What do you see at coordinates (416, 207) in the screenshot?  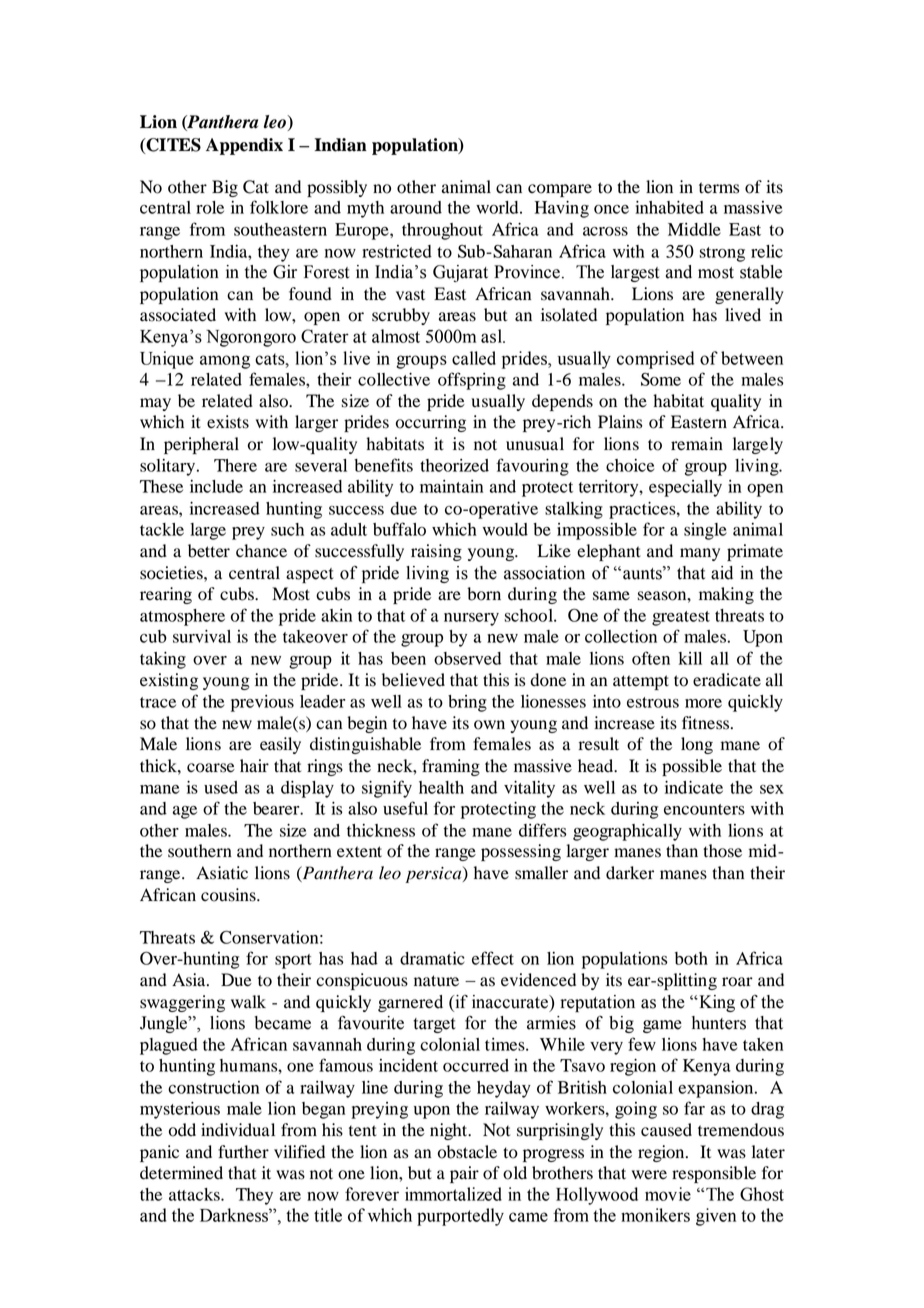 I see `around` at bounding box center [416, 207].
